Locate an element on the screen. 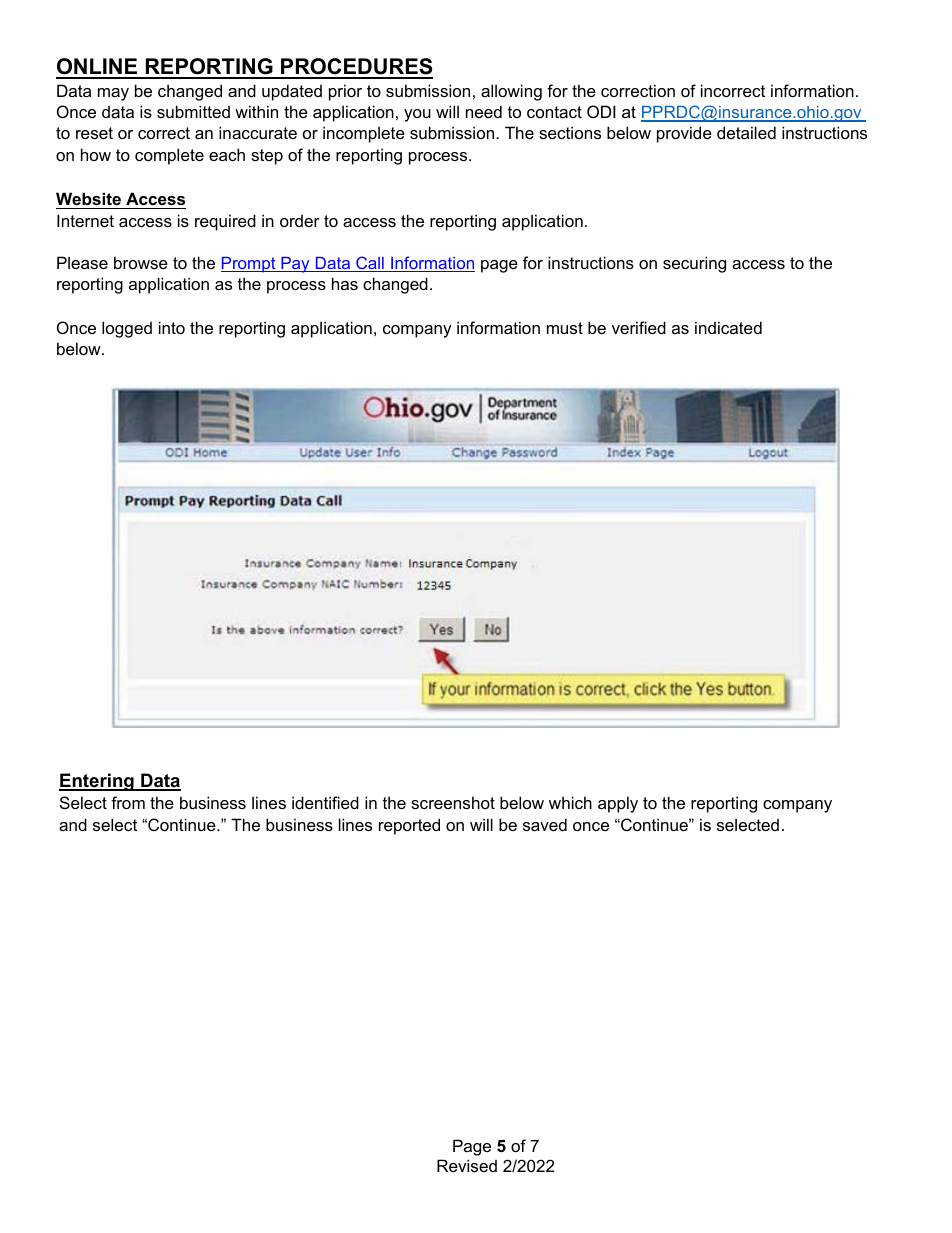 Image resolution: width=952 pixels, height=1233 pixels. verified is located at coordinates (639, 327).
